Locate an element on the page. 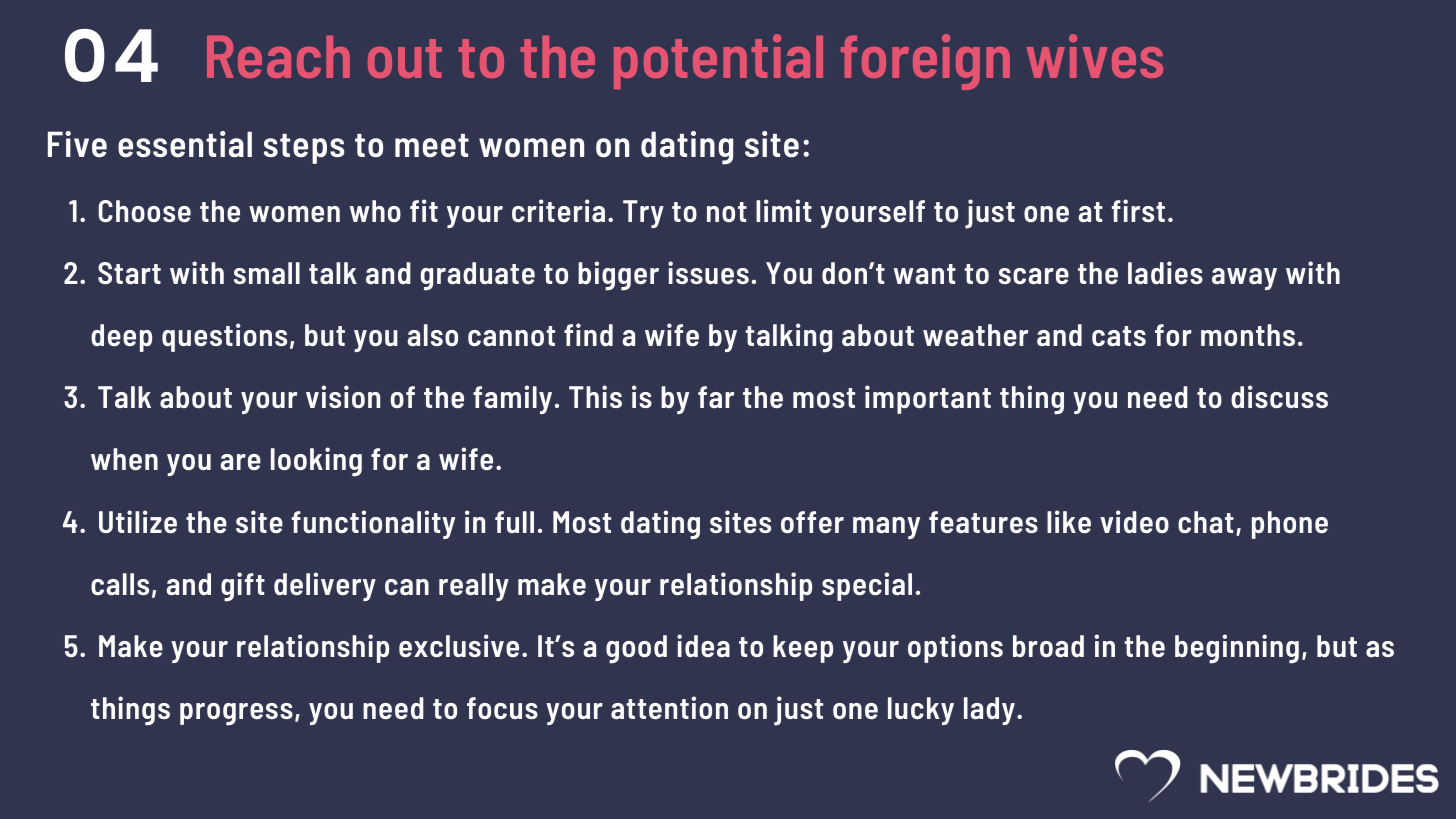 The height and width of the document is (819, 1456). potential is located at coordinates (718, 61).
